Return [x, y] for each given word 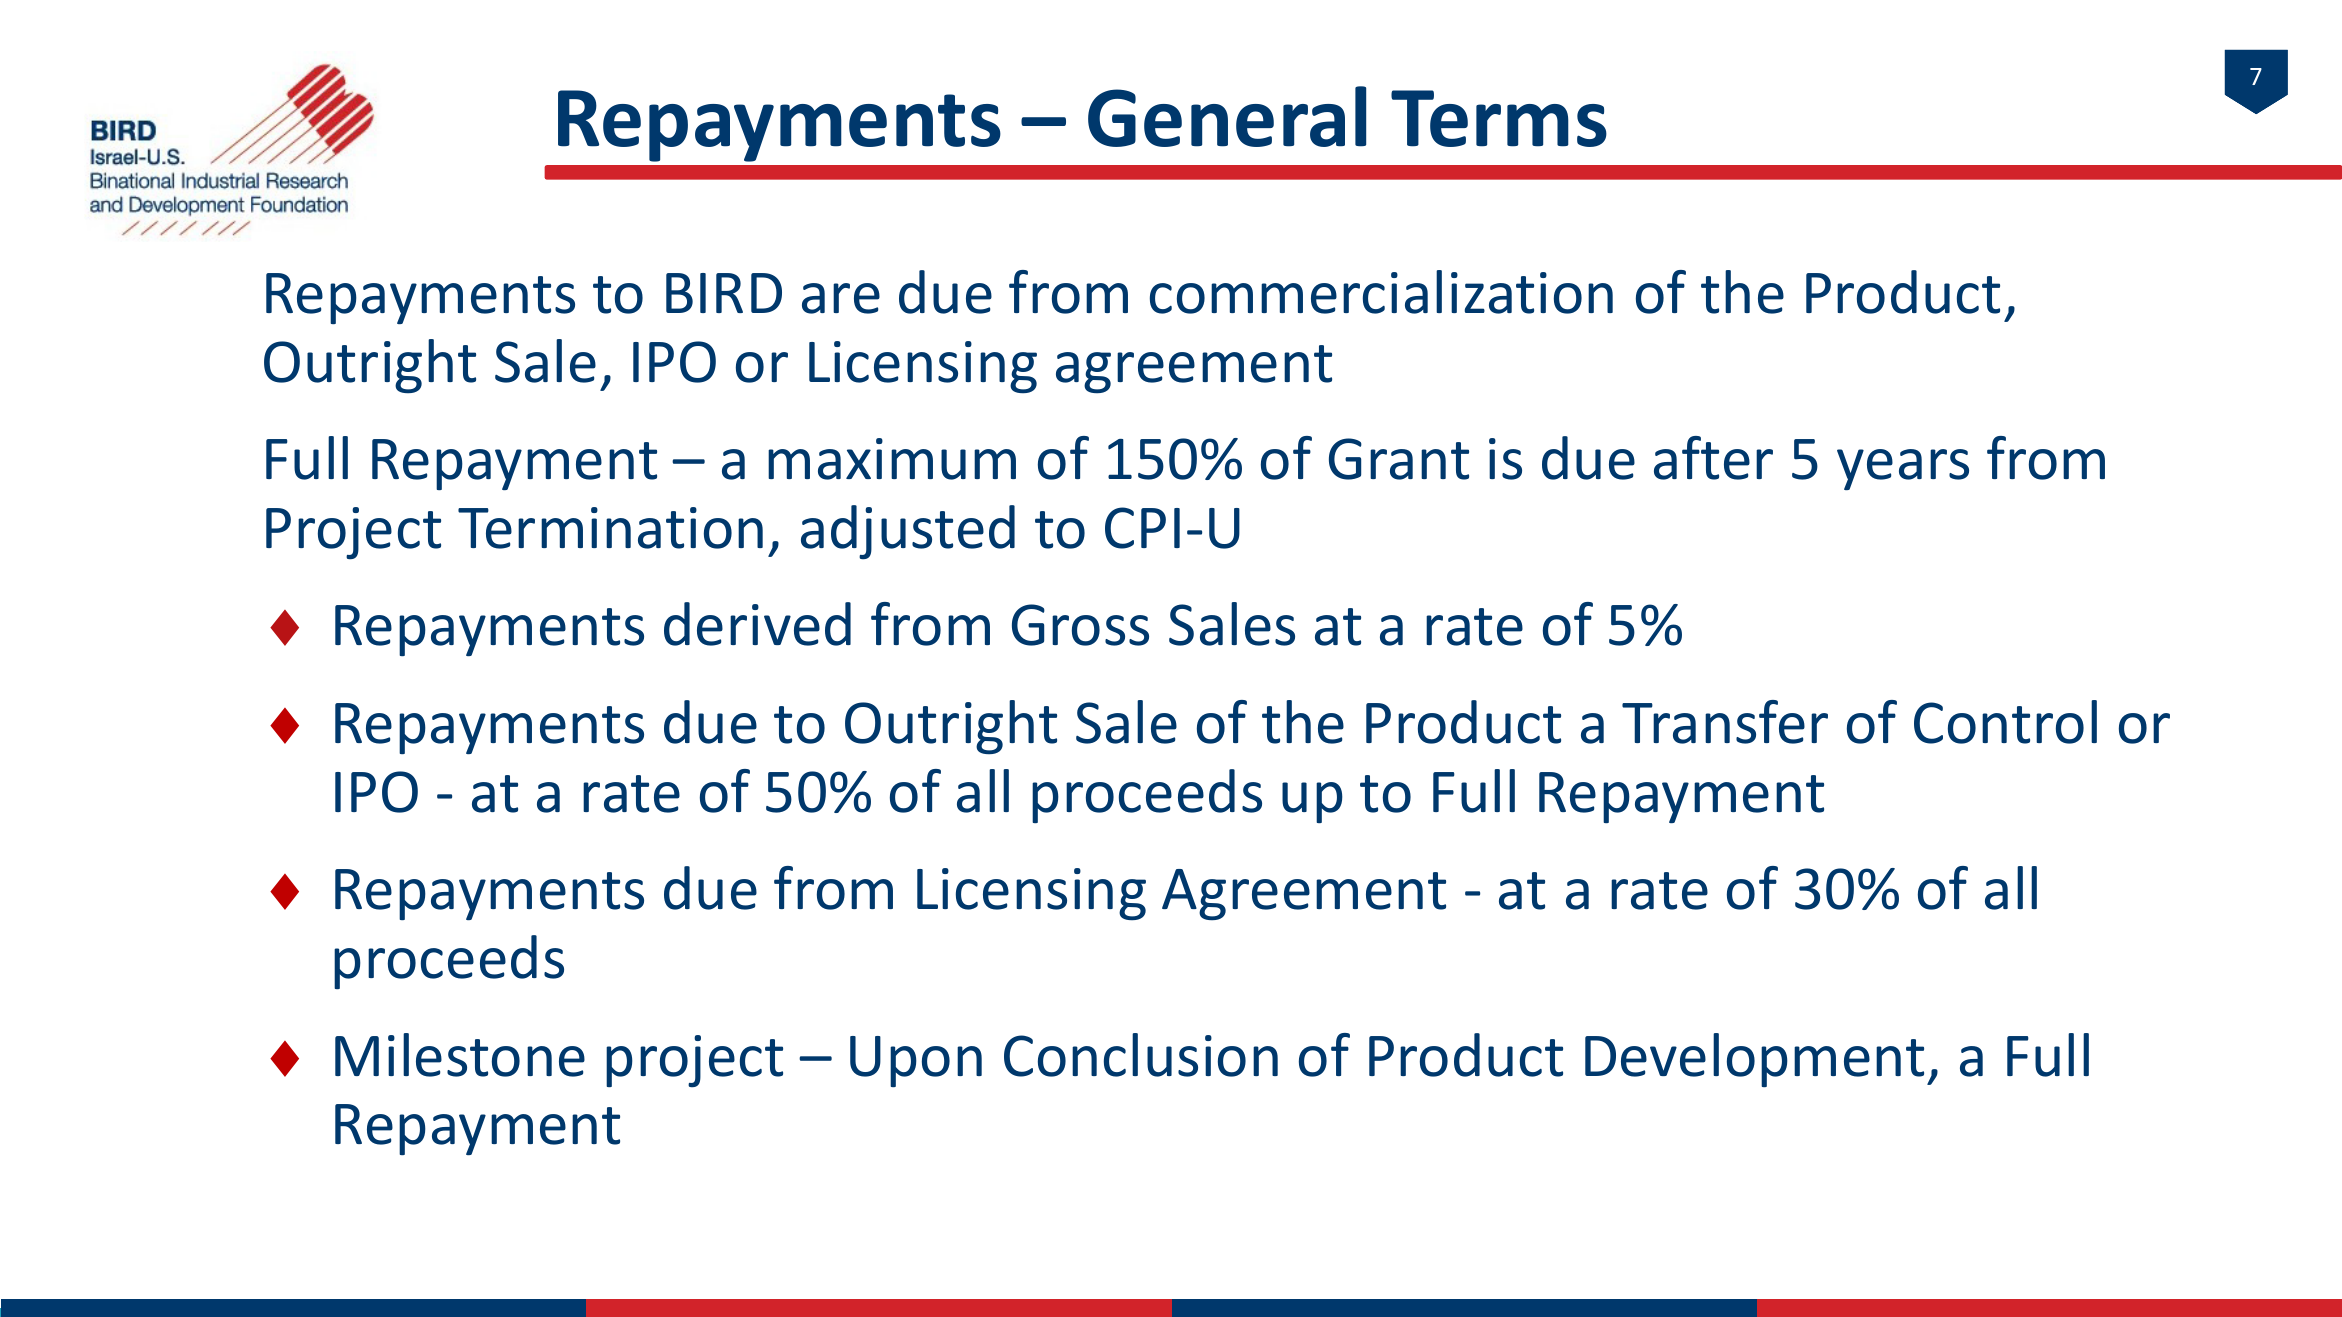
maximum [892, 459]
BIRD [724, 293]
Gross [1080, 625]
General [1227, 116]
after [1713, 458]
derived [757, 624]
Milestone [460, 1055]
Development [1754, 1060]
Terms [1499, 118]
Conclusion [1141, 1055]
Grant [1399, 459]
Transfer [1725, 722]
